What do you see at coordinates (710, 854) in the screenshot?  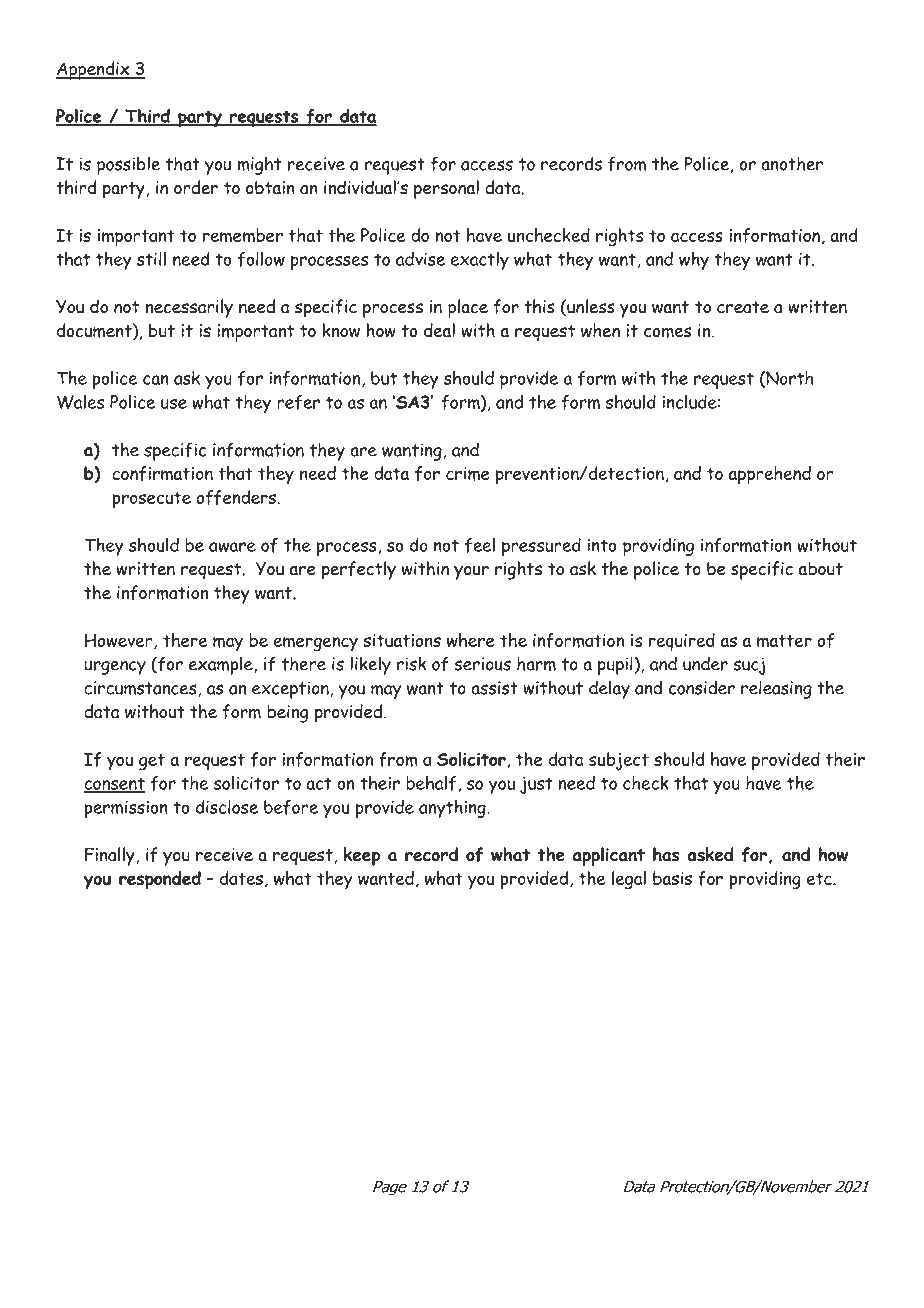 I see `asked` at bounding box center [710, 854].
